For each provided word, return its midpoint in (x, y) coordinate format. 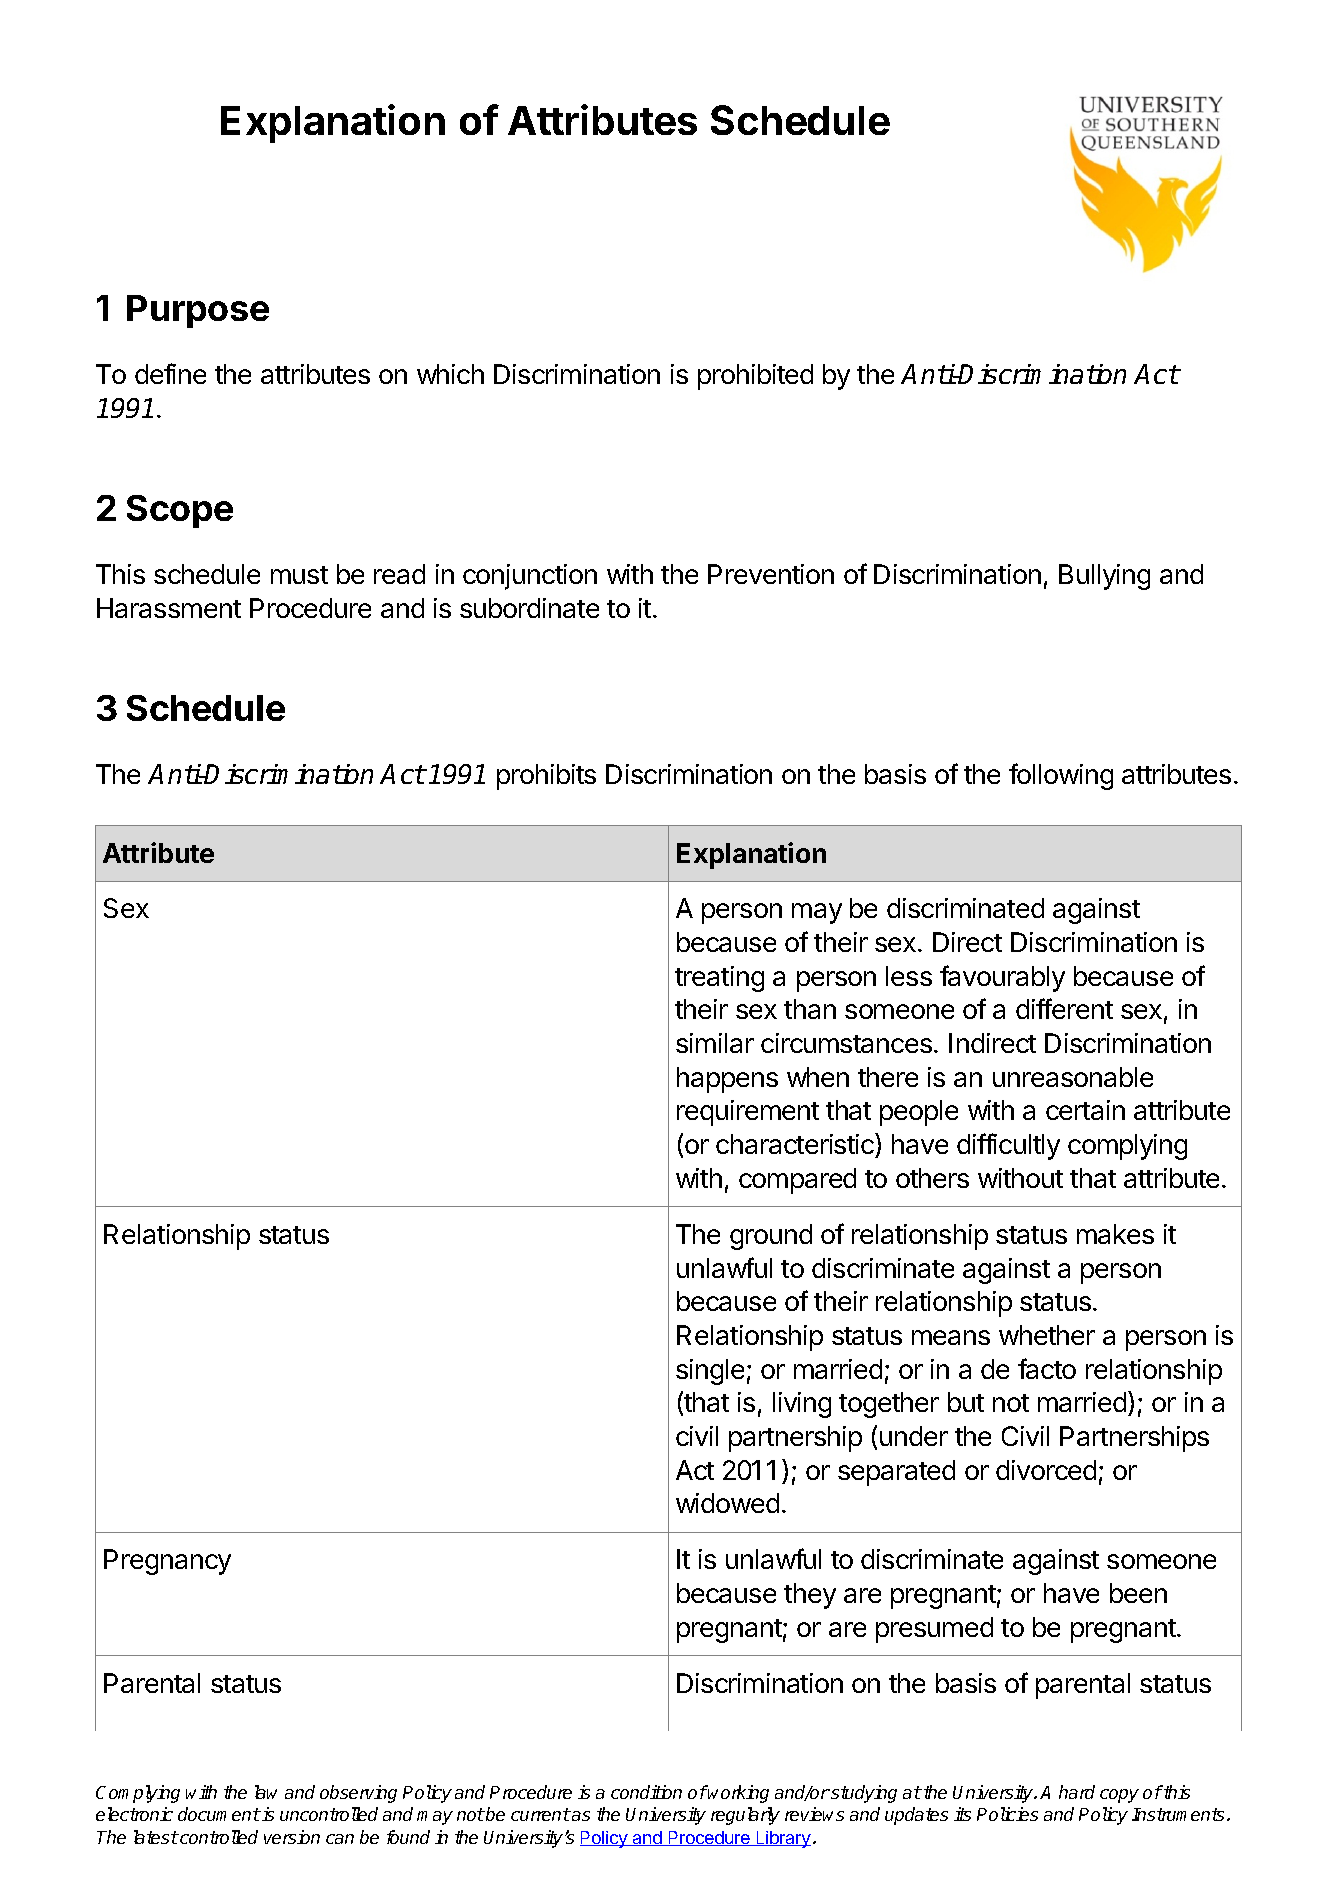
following (1061, 776)
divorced (1046, 1470)
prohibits (546, 777)
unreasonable (1073, 1077)
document (219, 1814)
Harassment (169, 608)
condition (646, 1792)
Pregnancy (167, 1562)
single (710, 1372)
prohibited (755, 377)
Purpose (198, 311)
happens (727, 1080)
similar (715, 1043)
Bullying (1104, 577)
